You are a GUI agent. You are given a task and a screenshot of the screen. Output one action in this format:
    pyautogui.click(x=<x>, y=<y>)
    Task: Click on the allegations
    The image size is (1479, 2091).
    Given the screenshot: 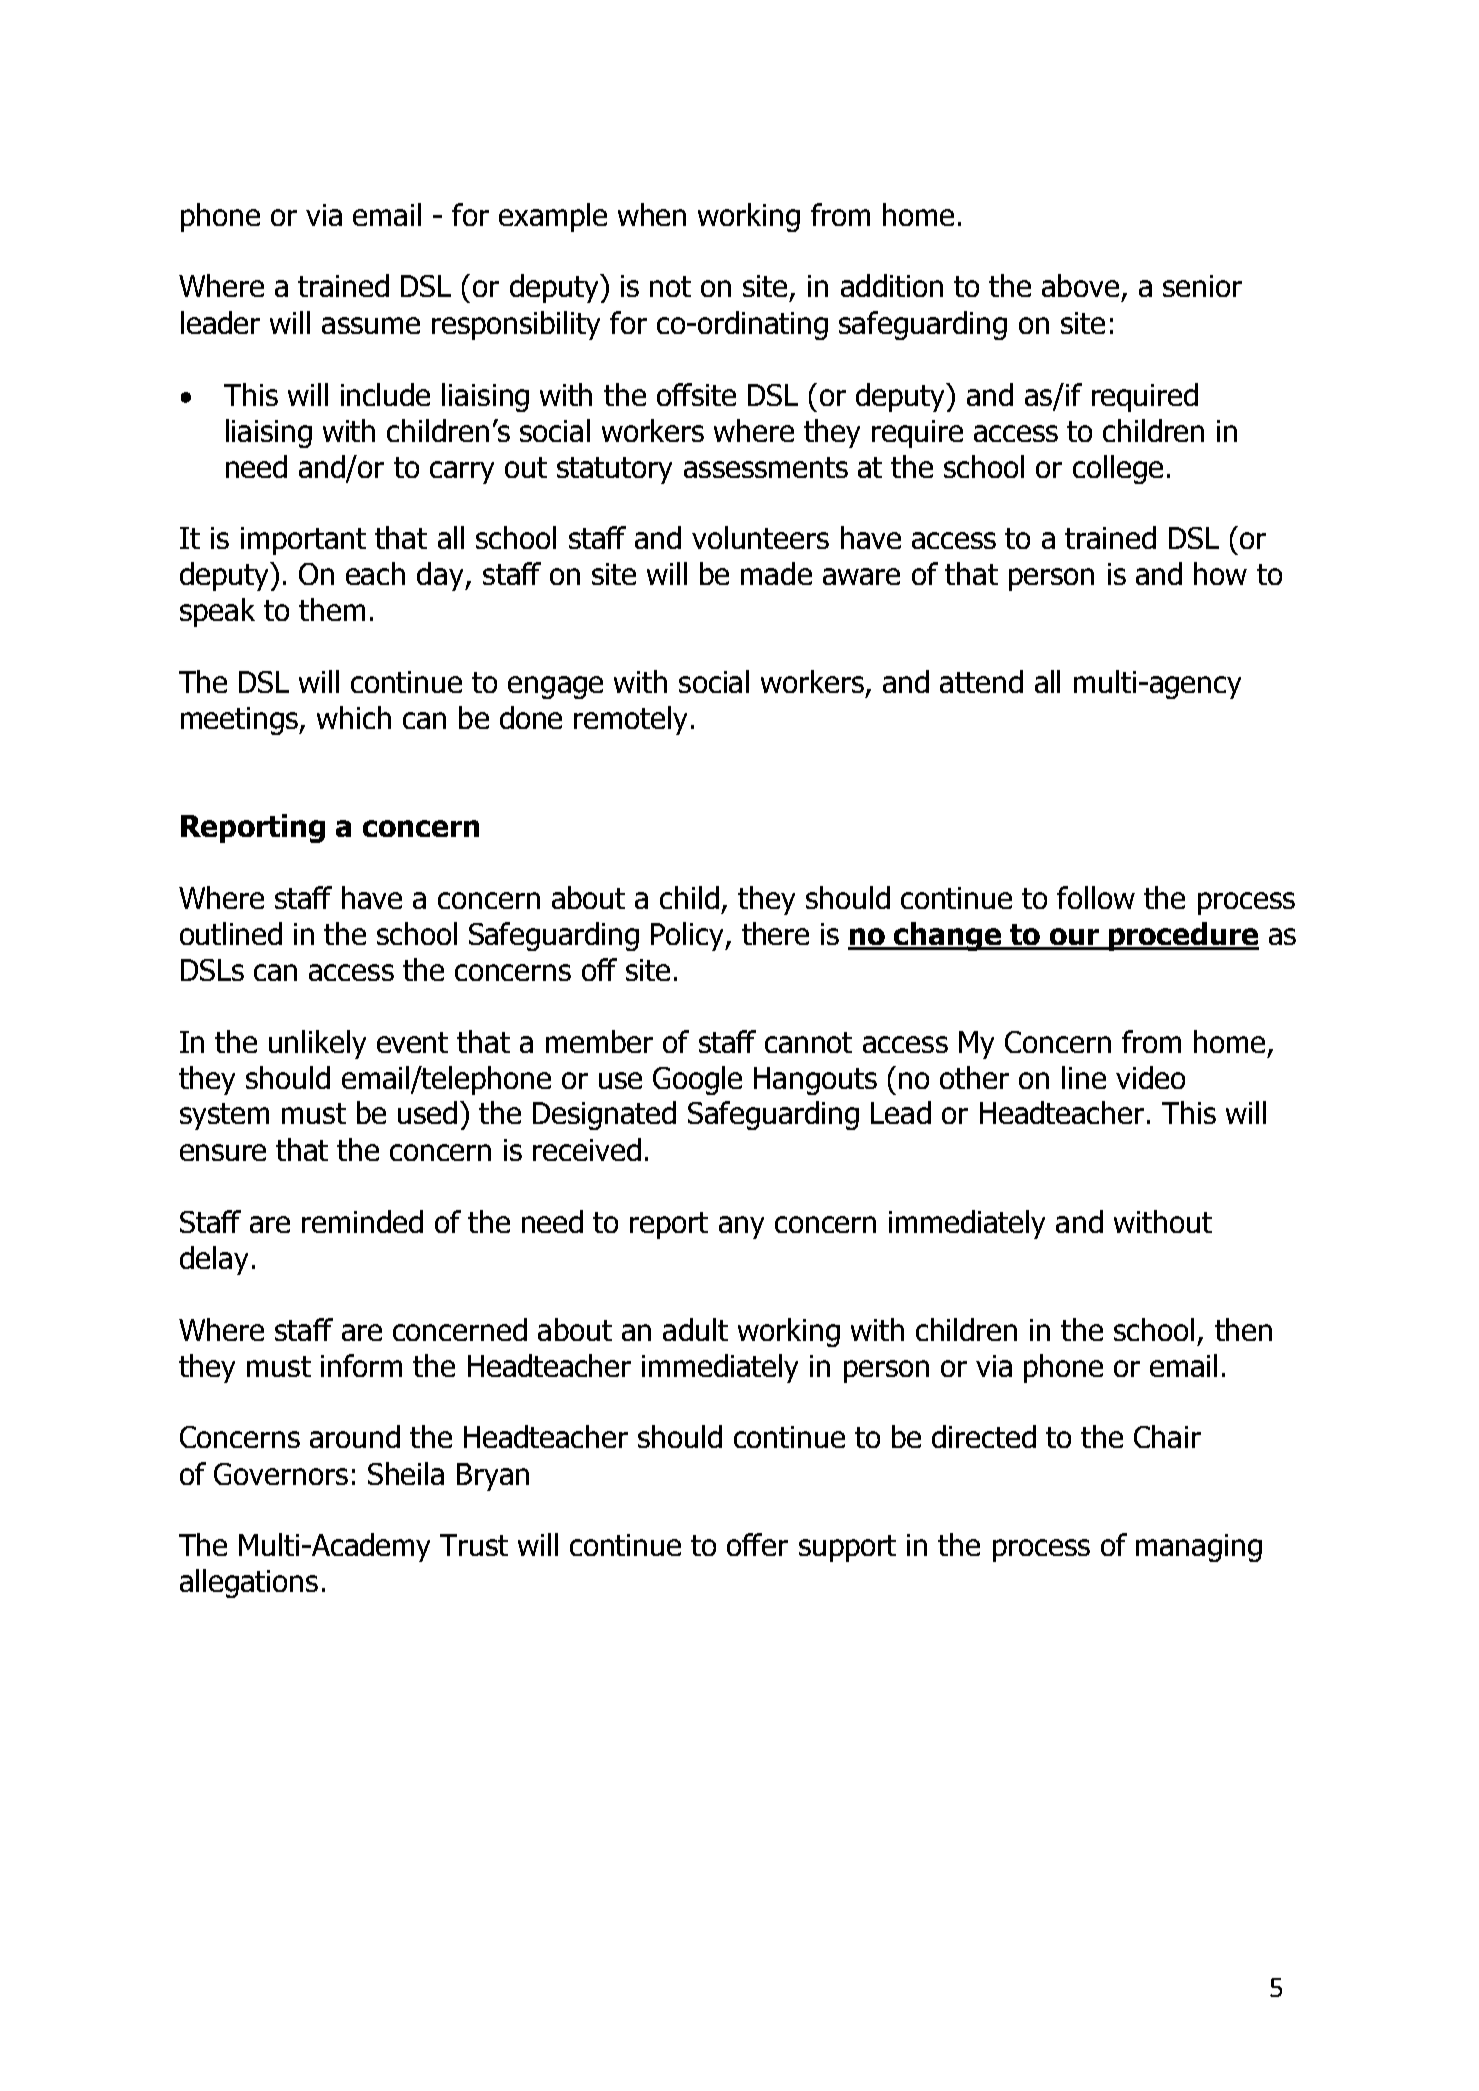 What is the action you would take?
    pyautogui.click(x=249, y=1583)
